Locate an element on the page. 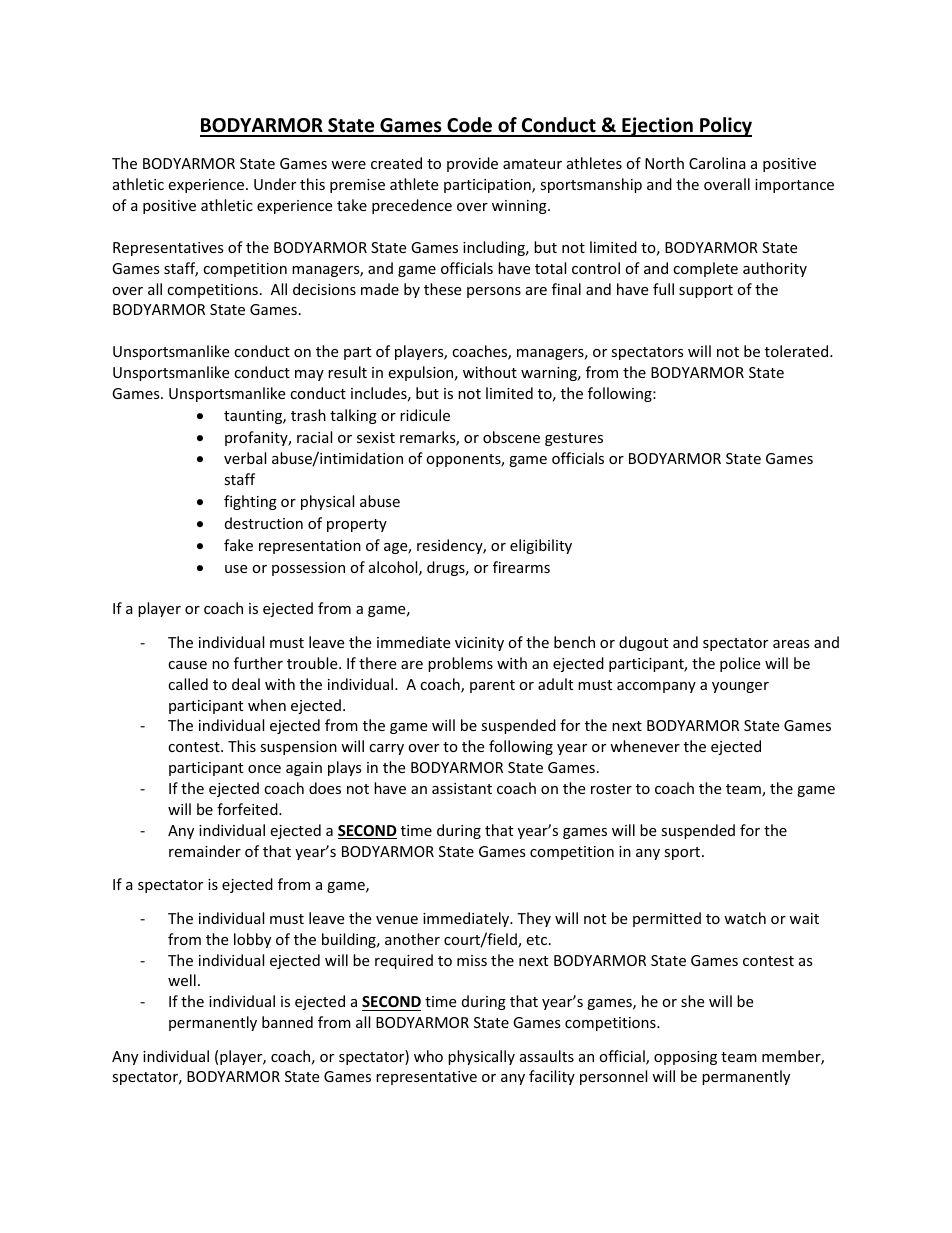 The image size is (952, 1233). assistant is located at coordinates (462, 788).
